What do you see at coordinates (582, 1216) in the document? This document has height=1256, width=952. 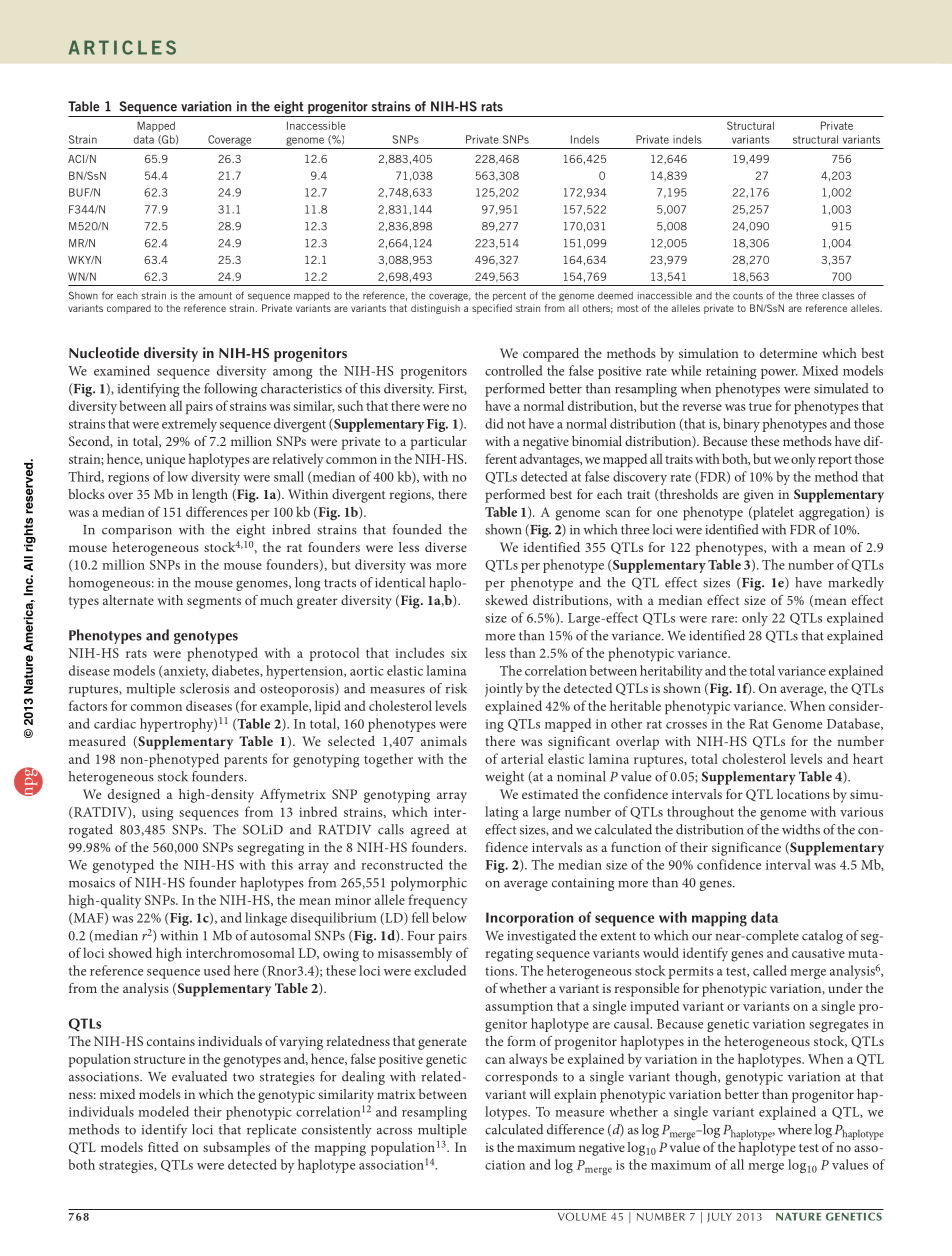 I see `VOLUME` at bounding box center [582, 1216].
